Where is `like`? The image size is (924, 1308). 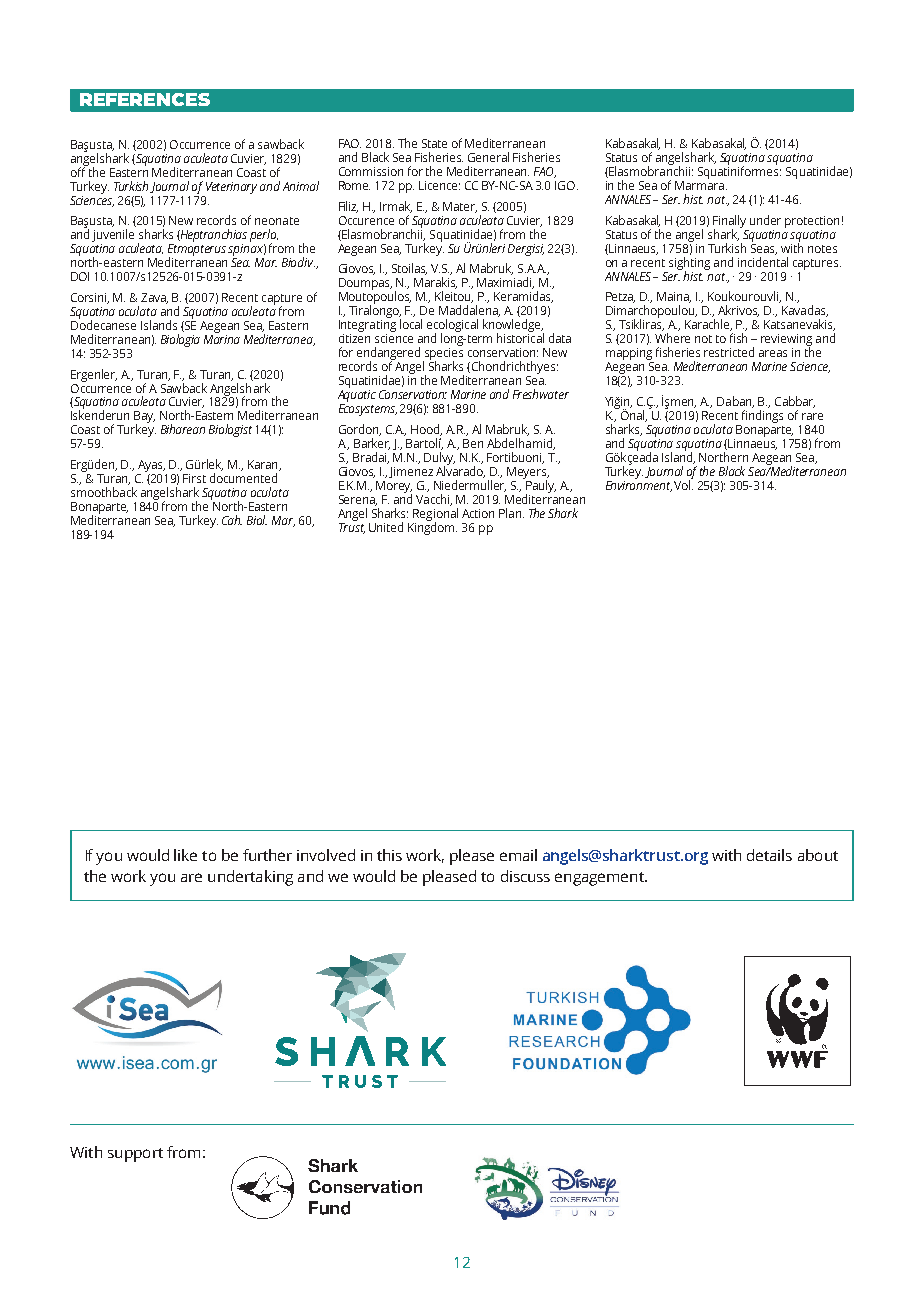 like is located at coordinates (185, 855).
